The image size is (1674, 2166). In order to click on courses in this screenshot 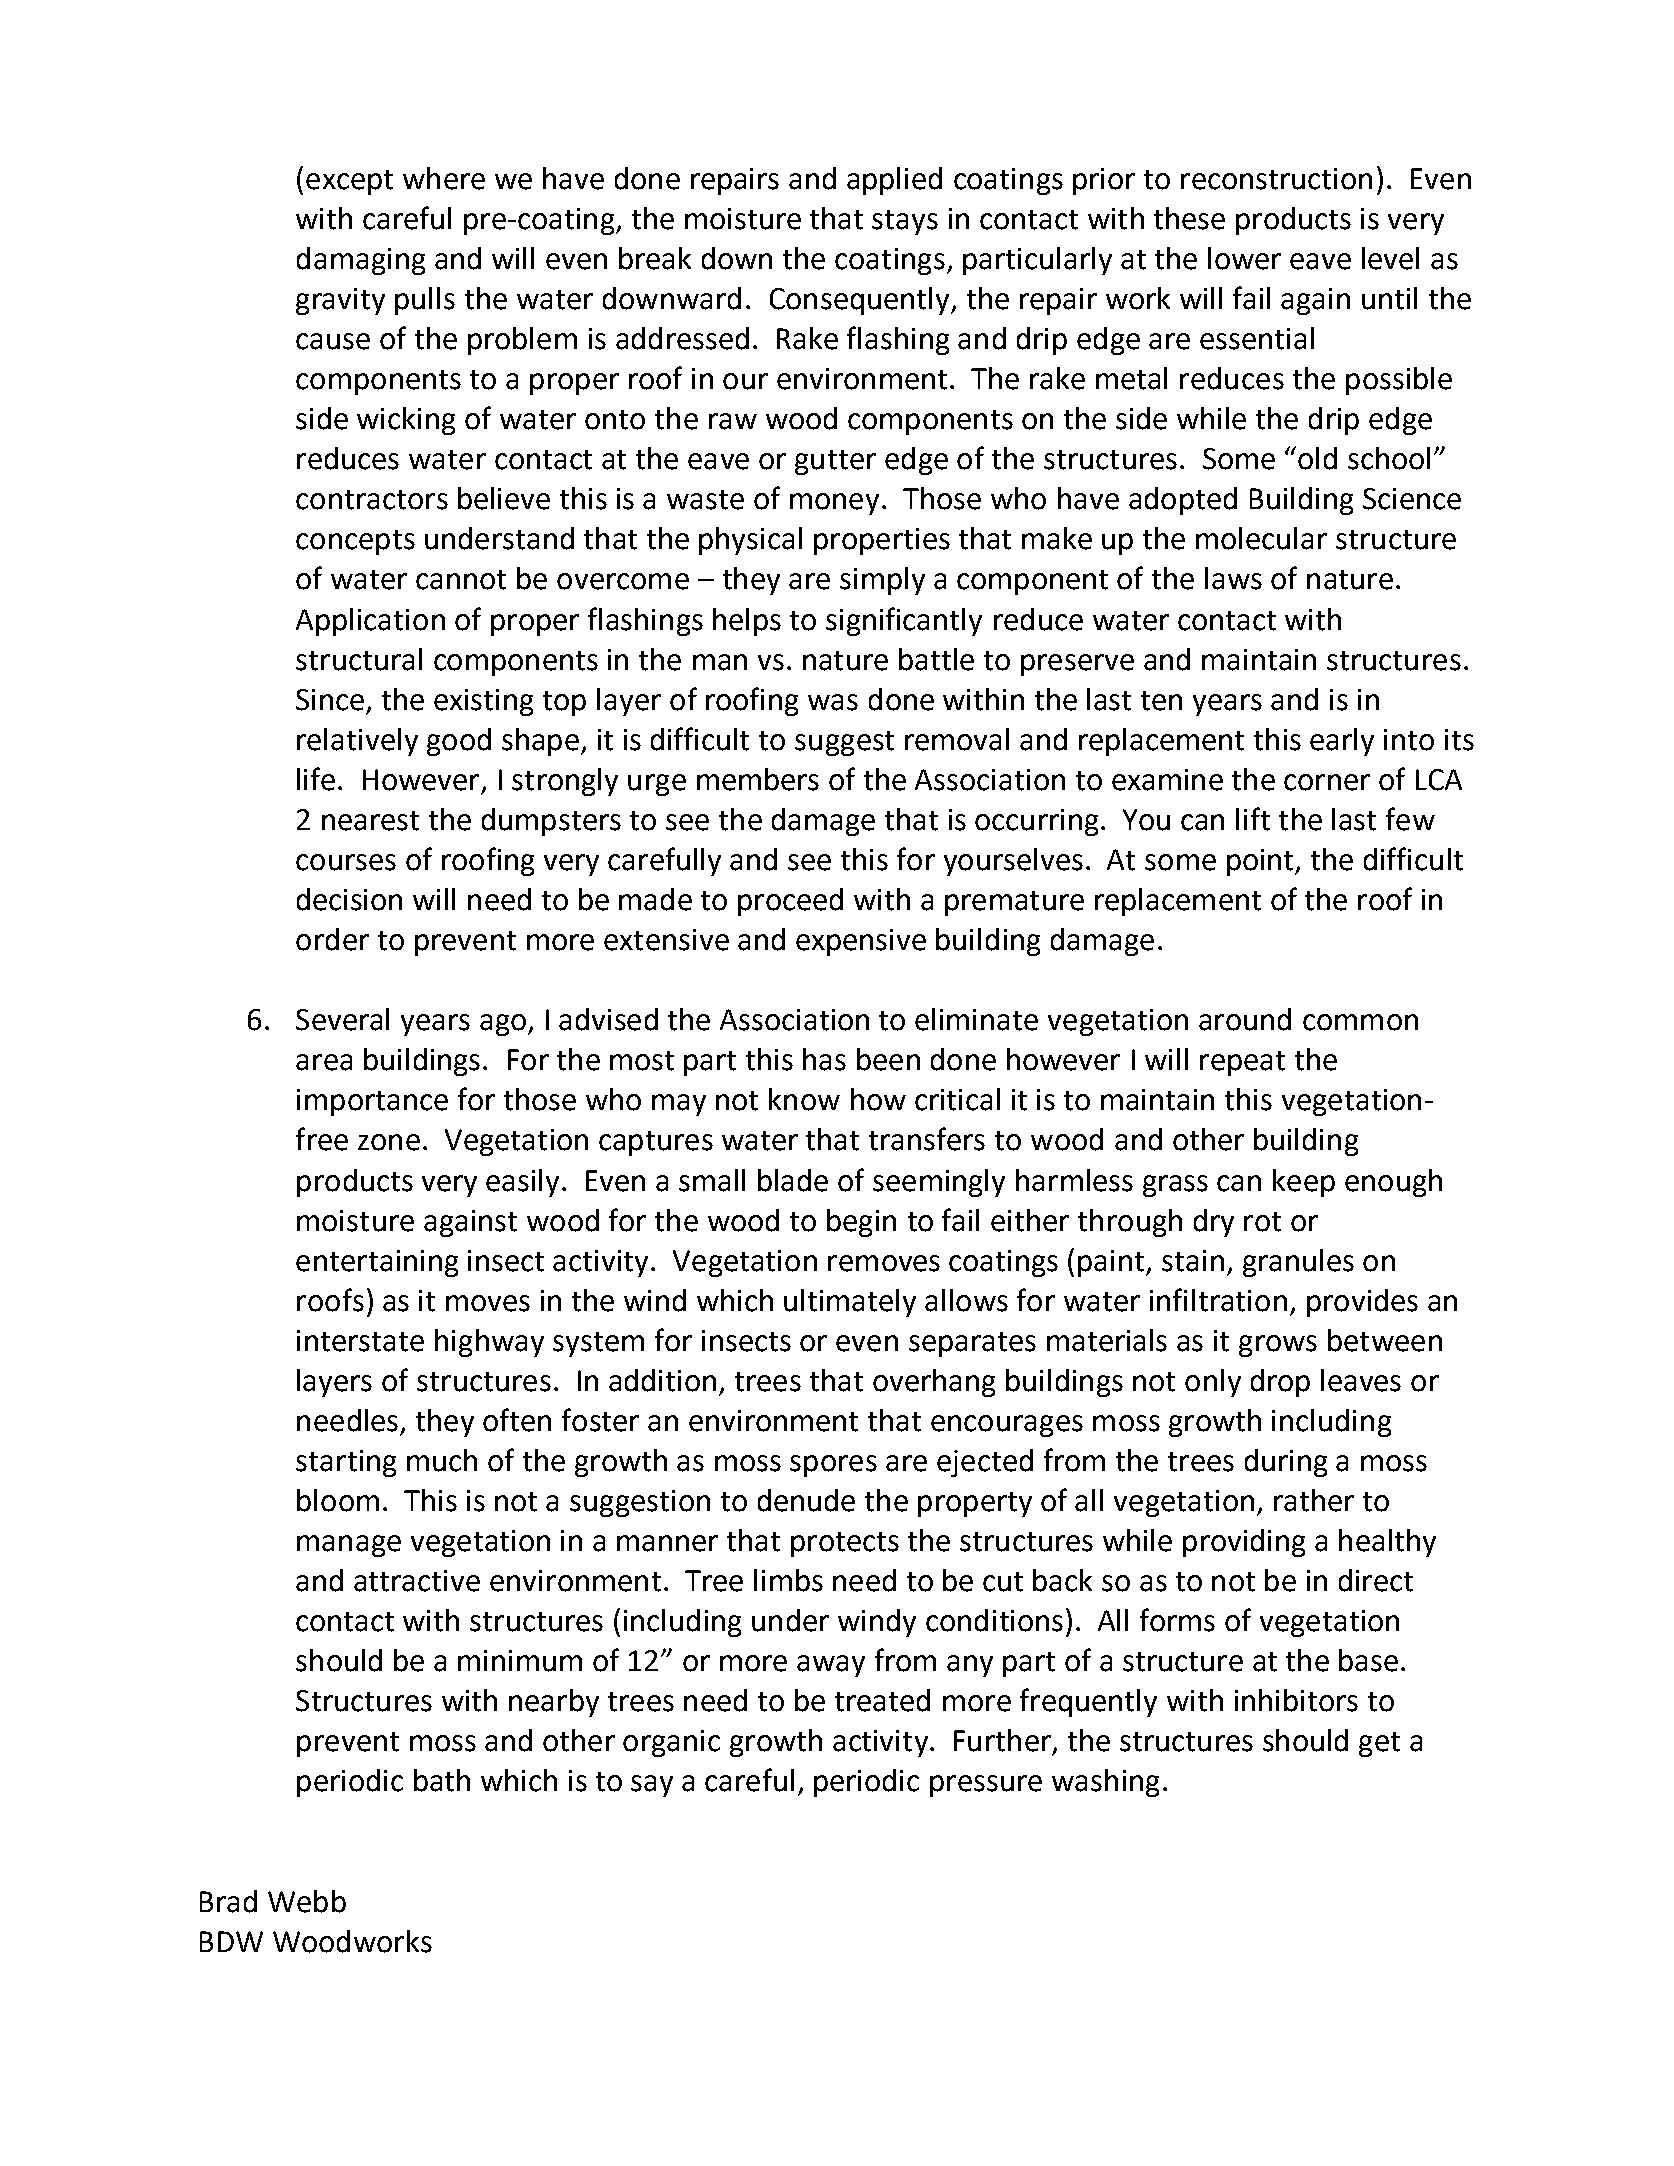, I will do `click(346, 862)`.
